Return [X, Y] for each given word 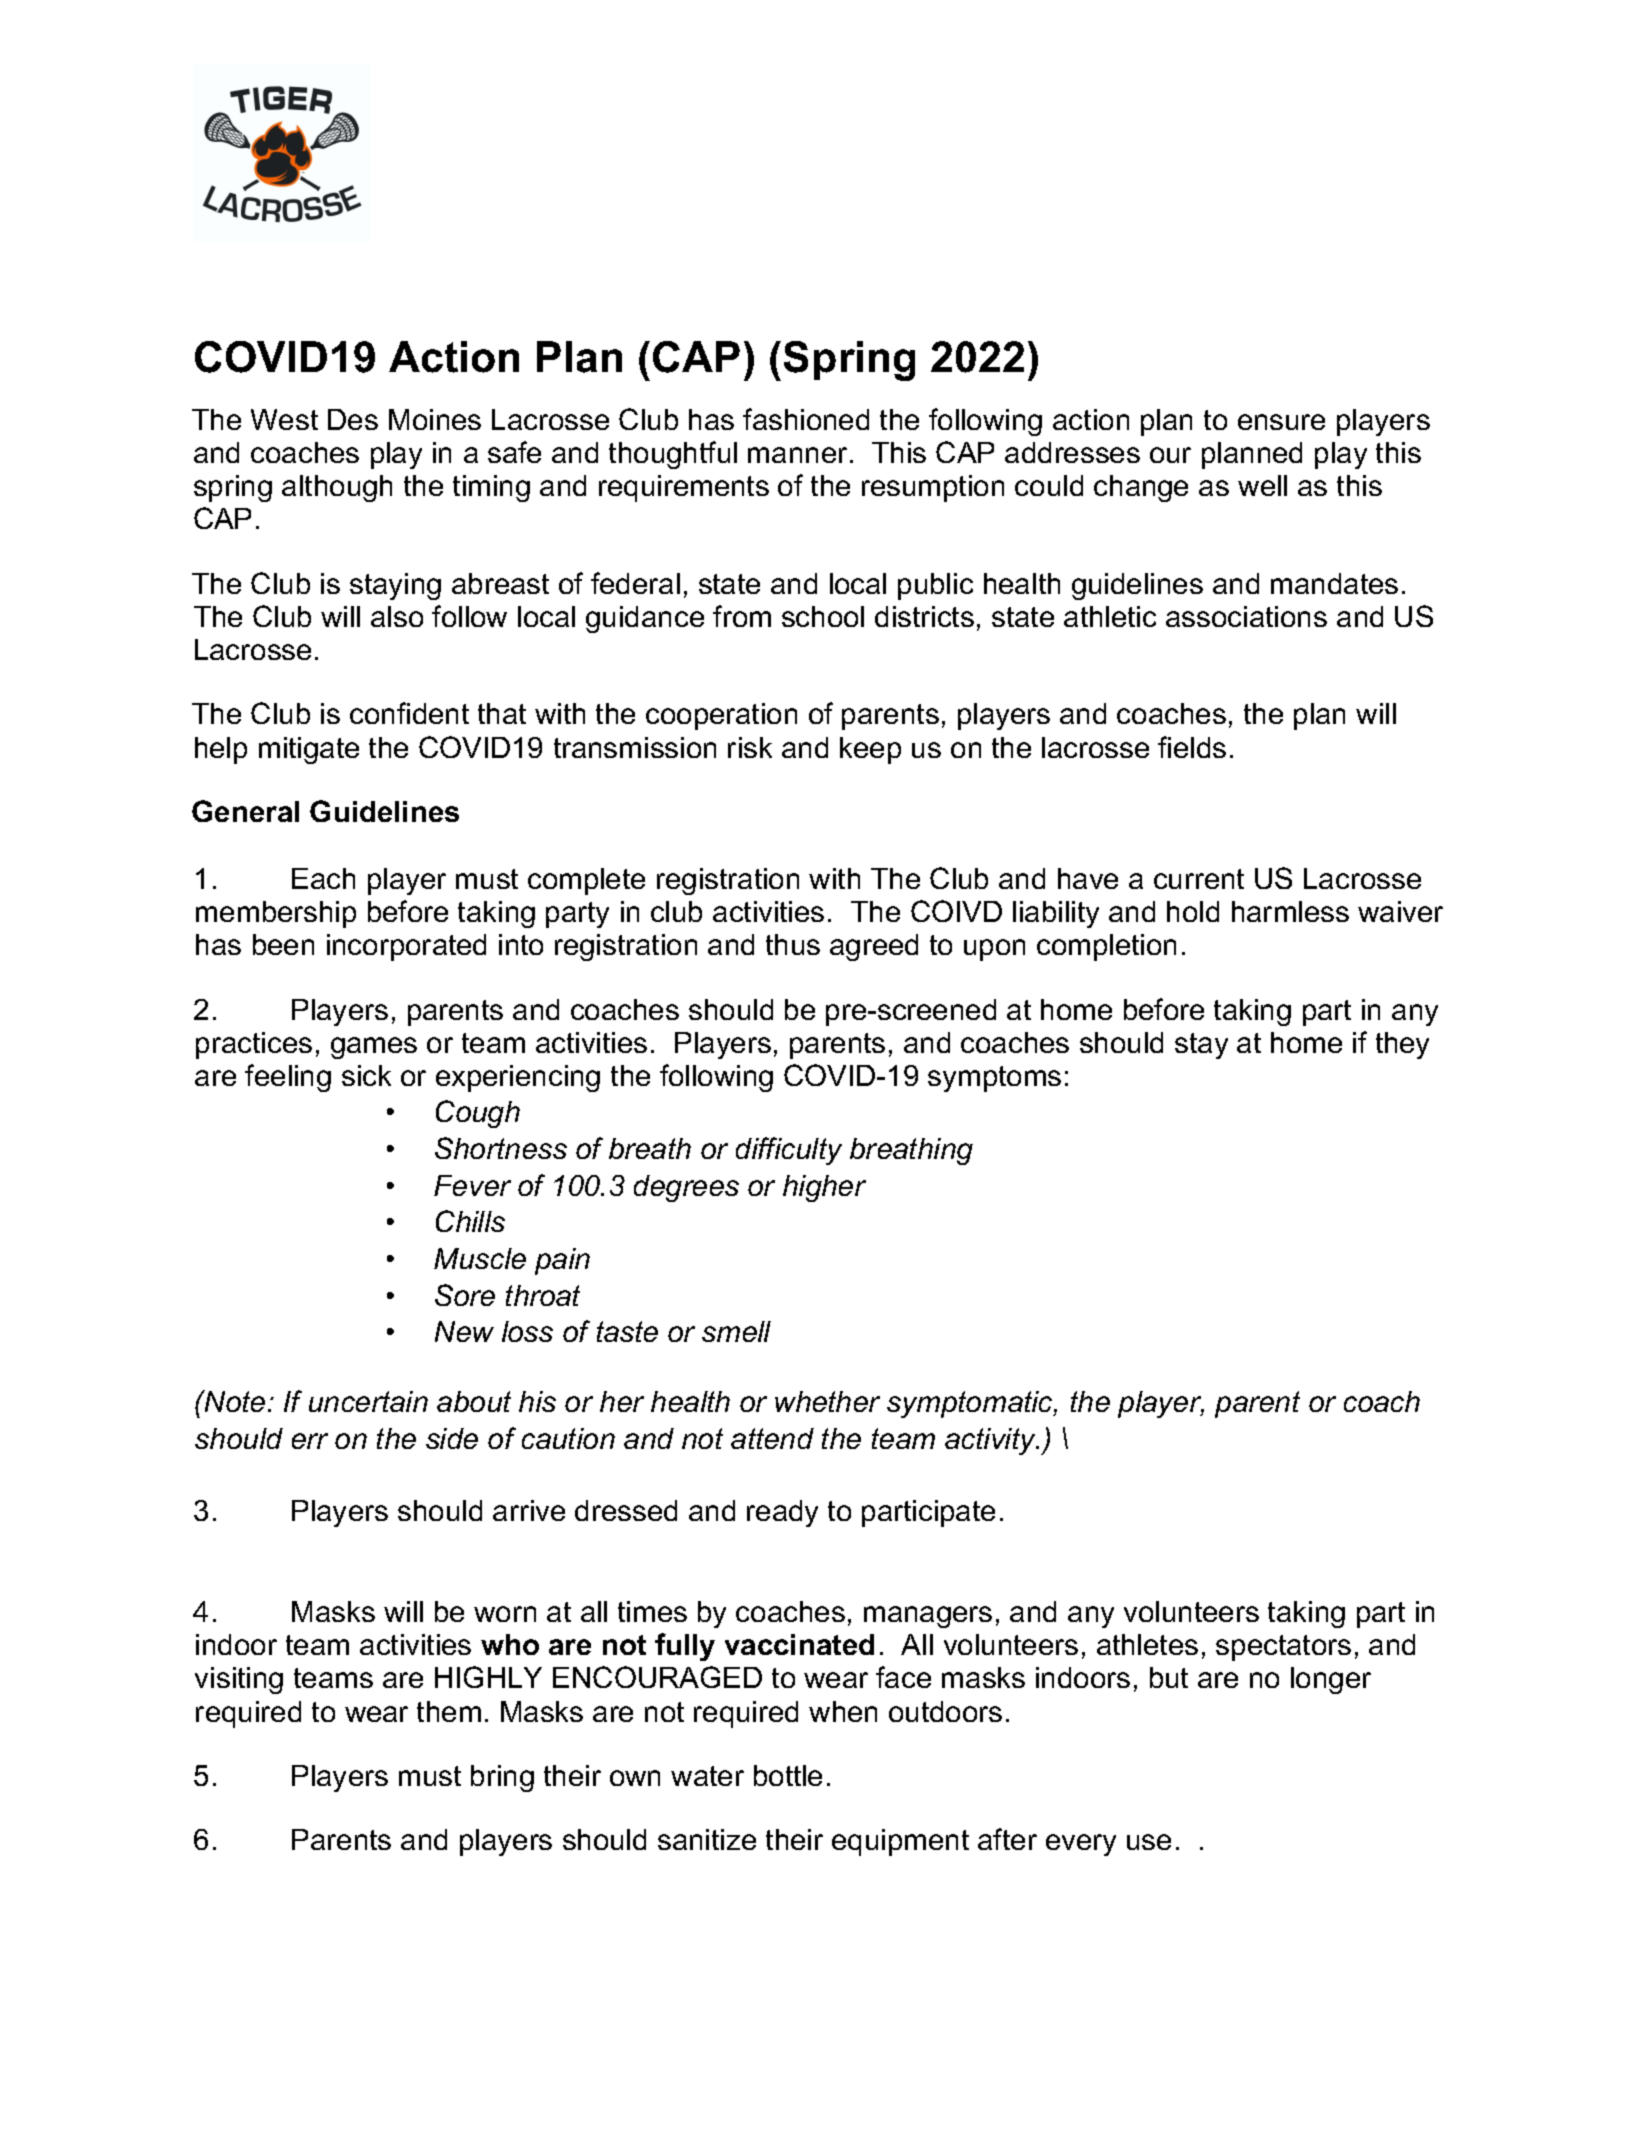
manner [797, 455]
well [1262, 485]
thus [793, 944]
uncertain [368, 1401]
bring [502, 1778]
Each [323, 878]
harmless [1290, 911]
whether [827, 1401]
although [337, 488]
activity [992, 1441]
